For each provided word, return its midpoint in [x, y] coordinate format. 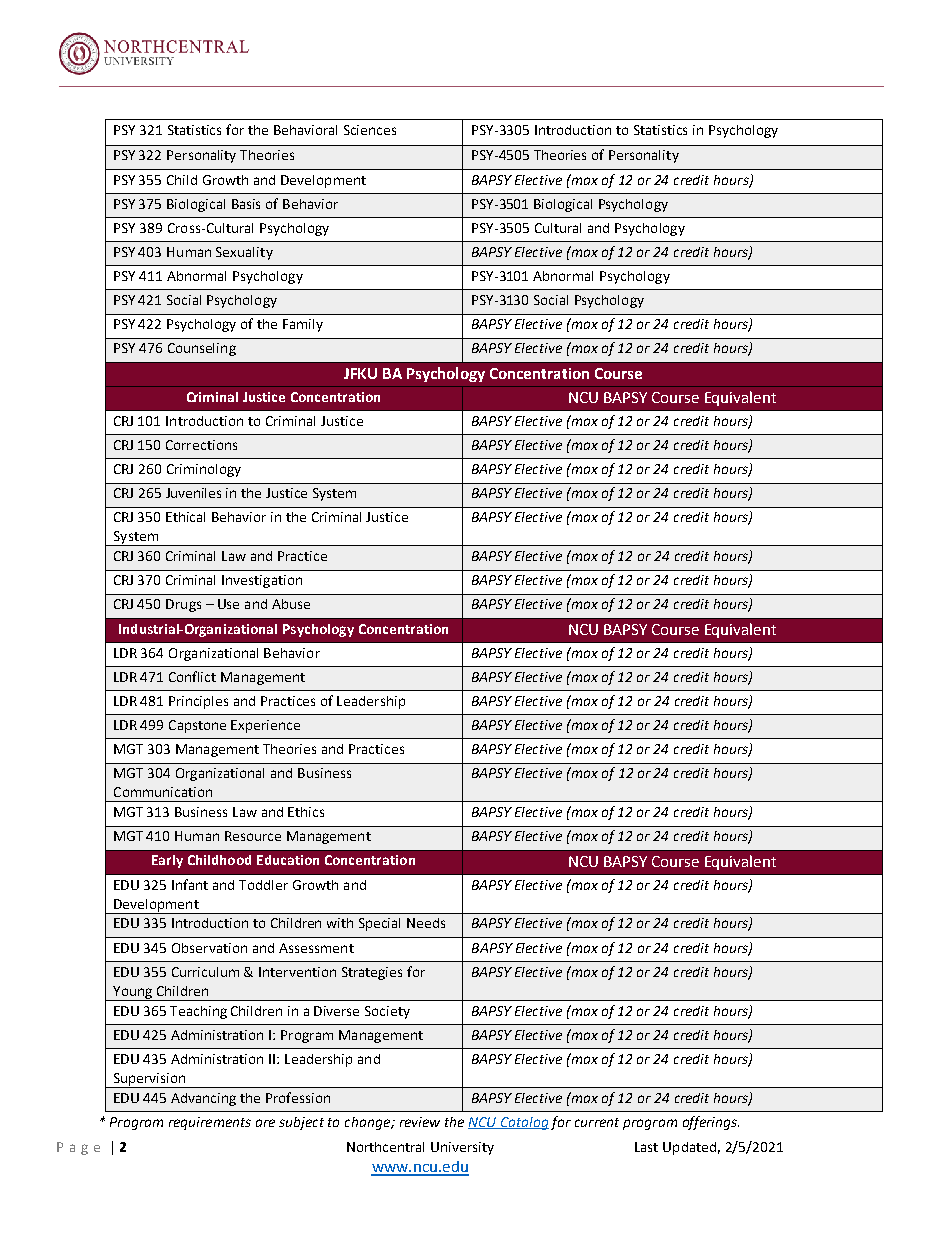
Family [303, 325]
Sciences [370, 130]
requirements [210, 1123]
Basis [246, 204]
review [420, 1122]
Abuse [291, 604]
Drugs [183, 605]
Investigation [262, 581]
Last [646, 1147]
